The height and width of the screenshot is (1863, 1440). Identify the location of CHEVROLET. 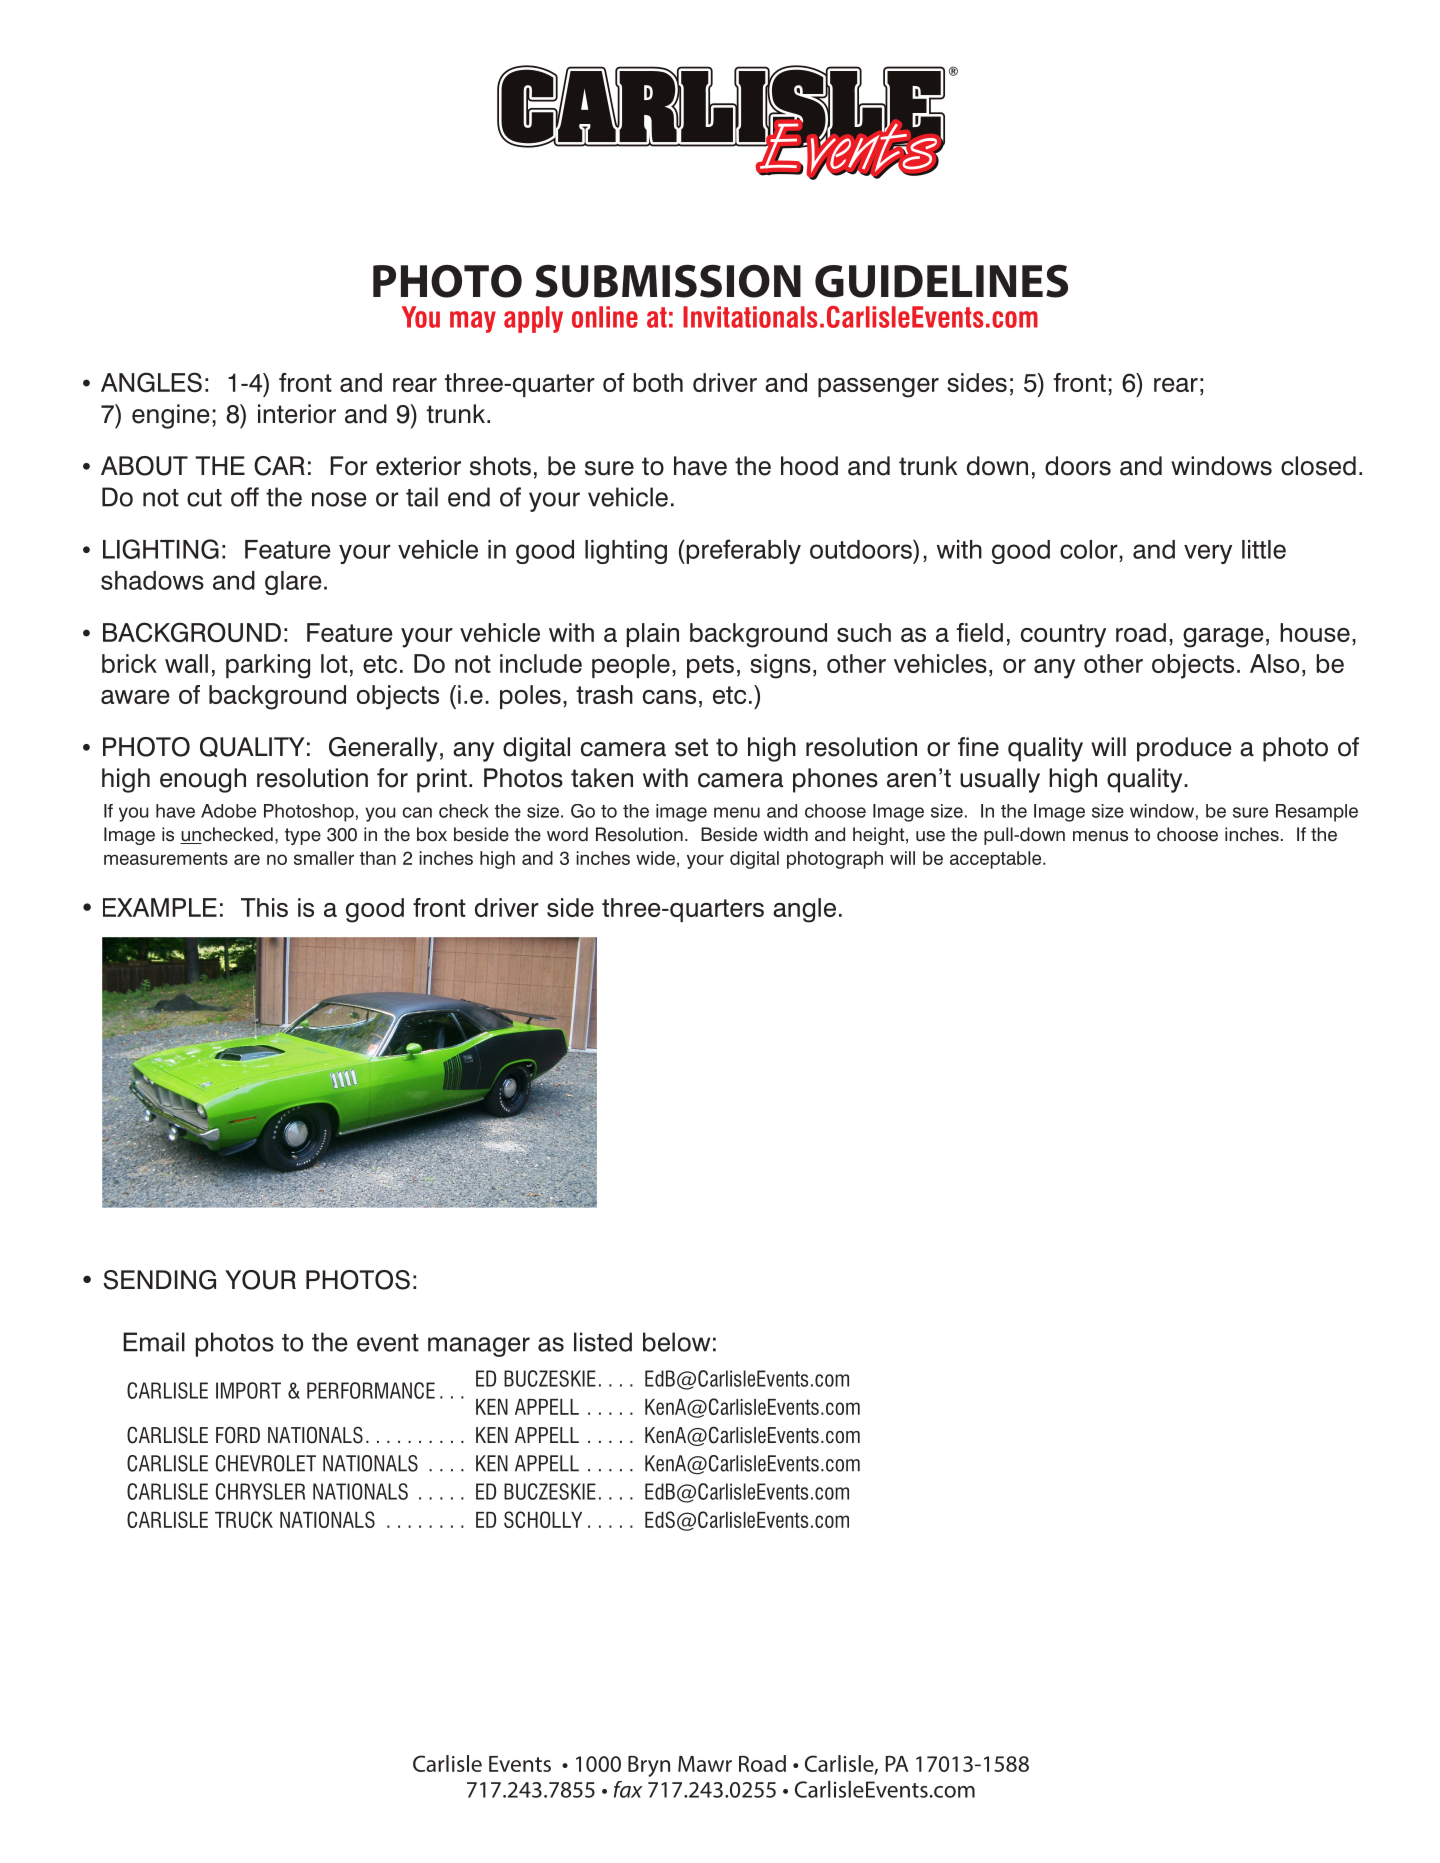
(266, 1463).
